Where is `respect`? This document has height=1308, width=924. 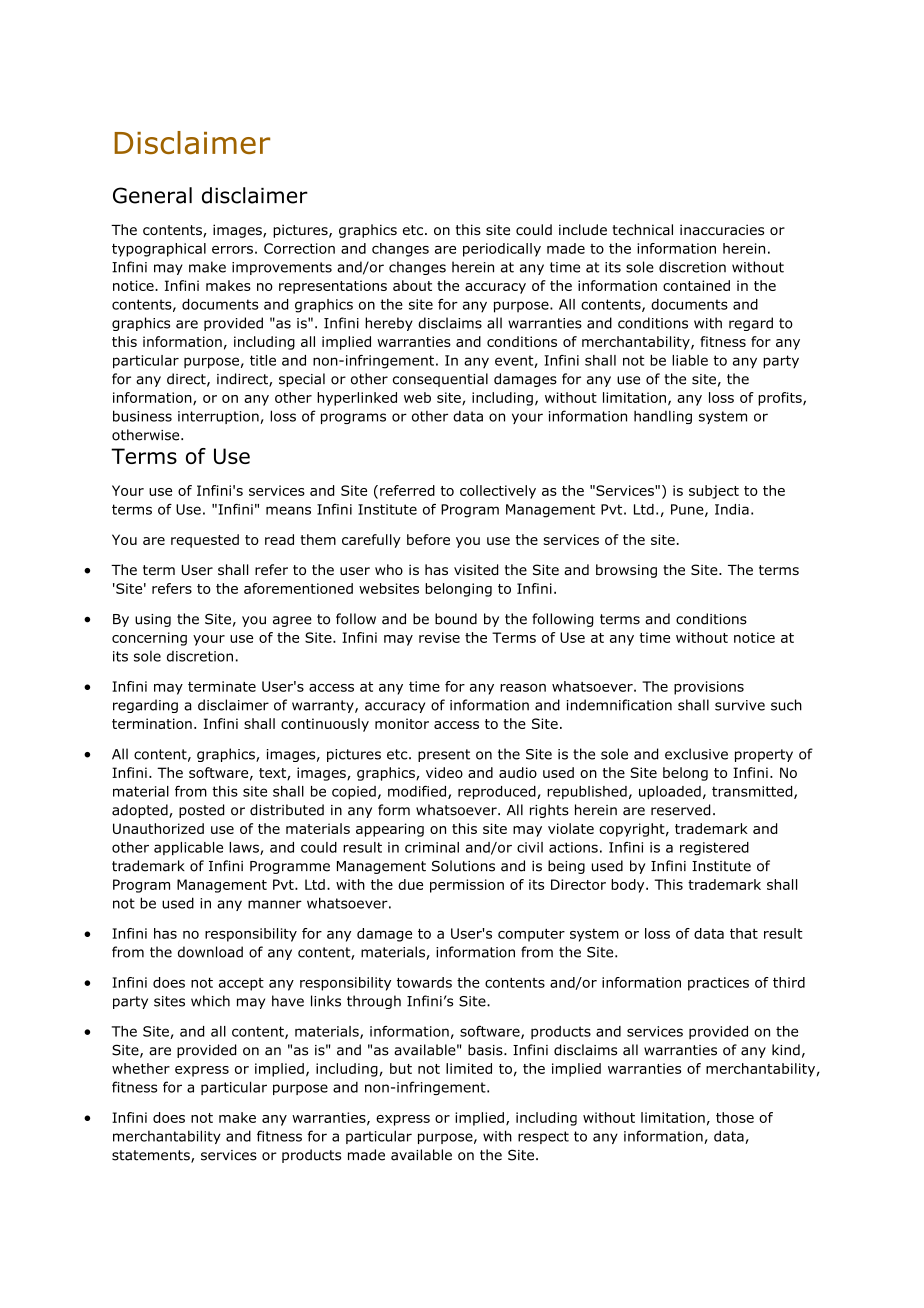
respect is located at coordinates (543, 1137).
